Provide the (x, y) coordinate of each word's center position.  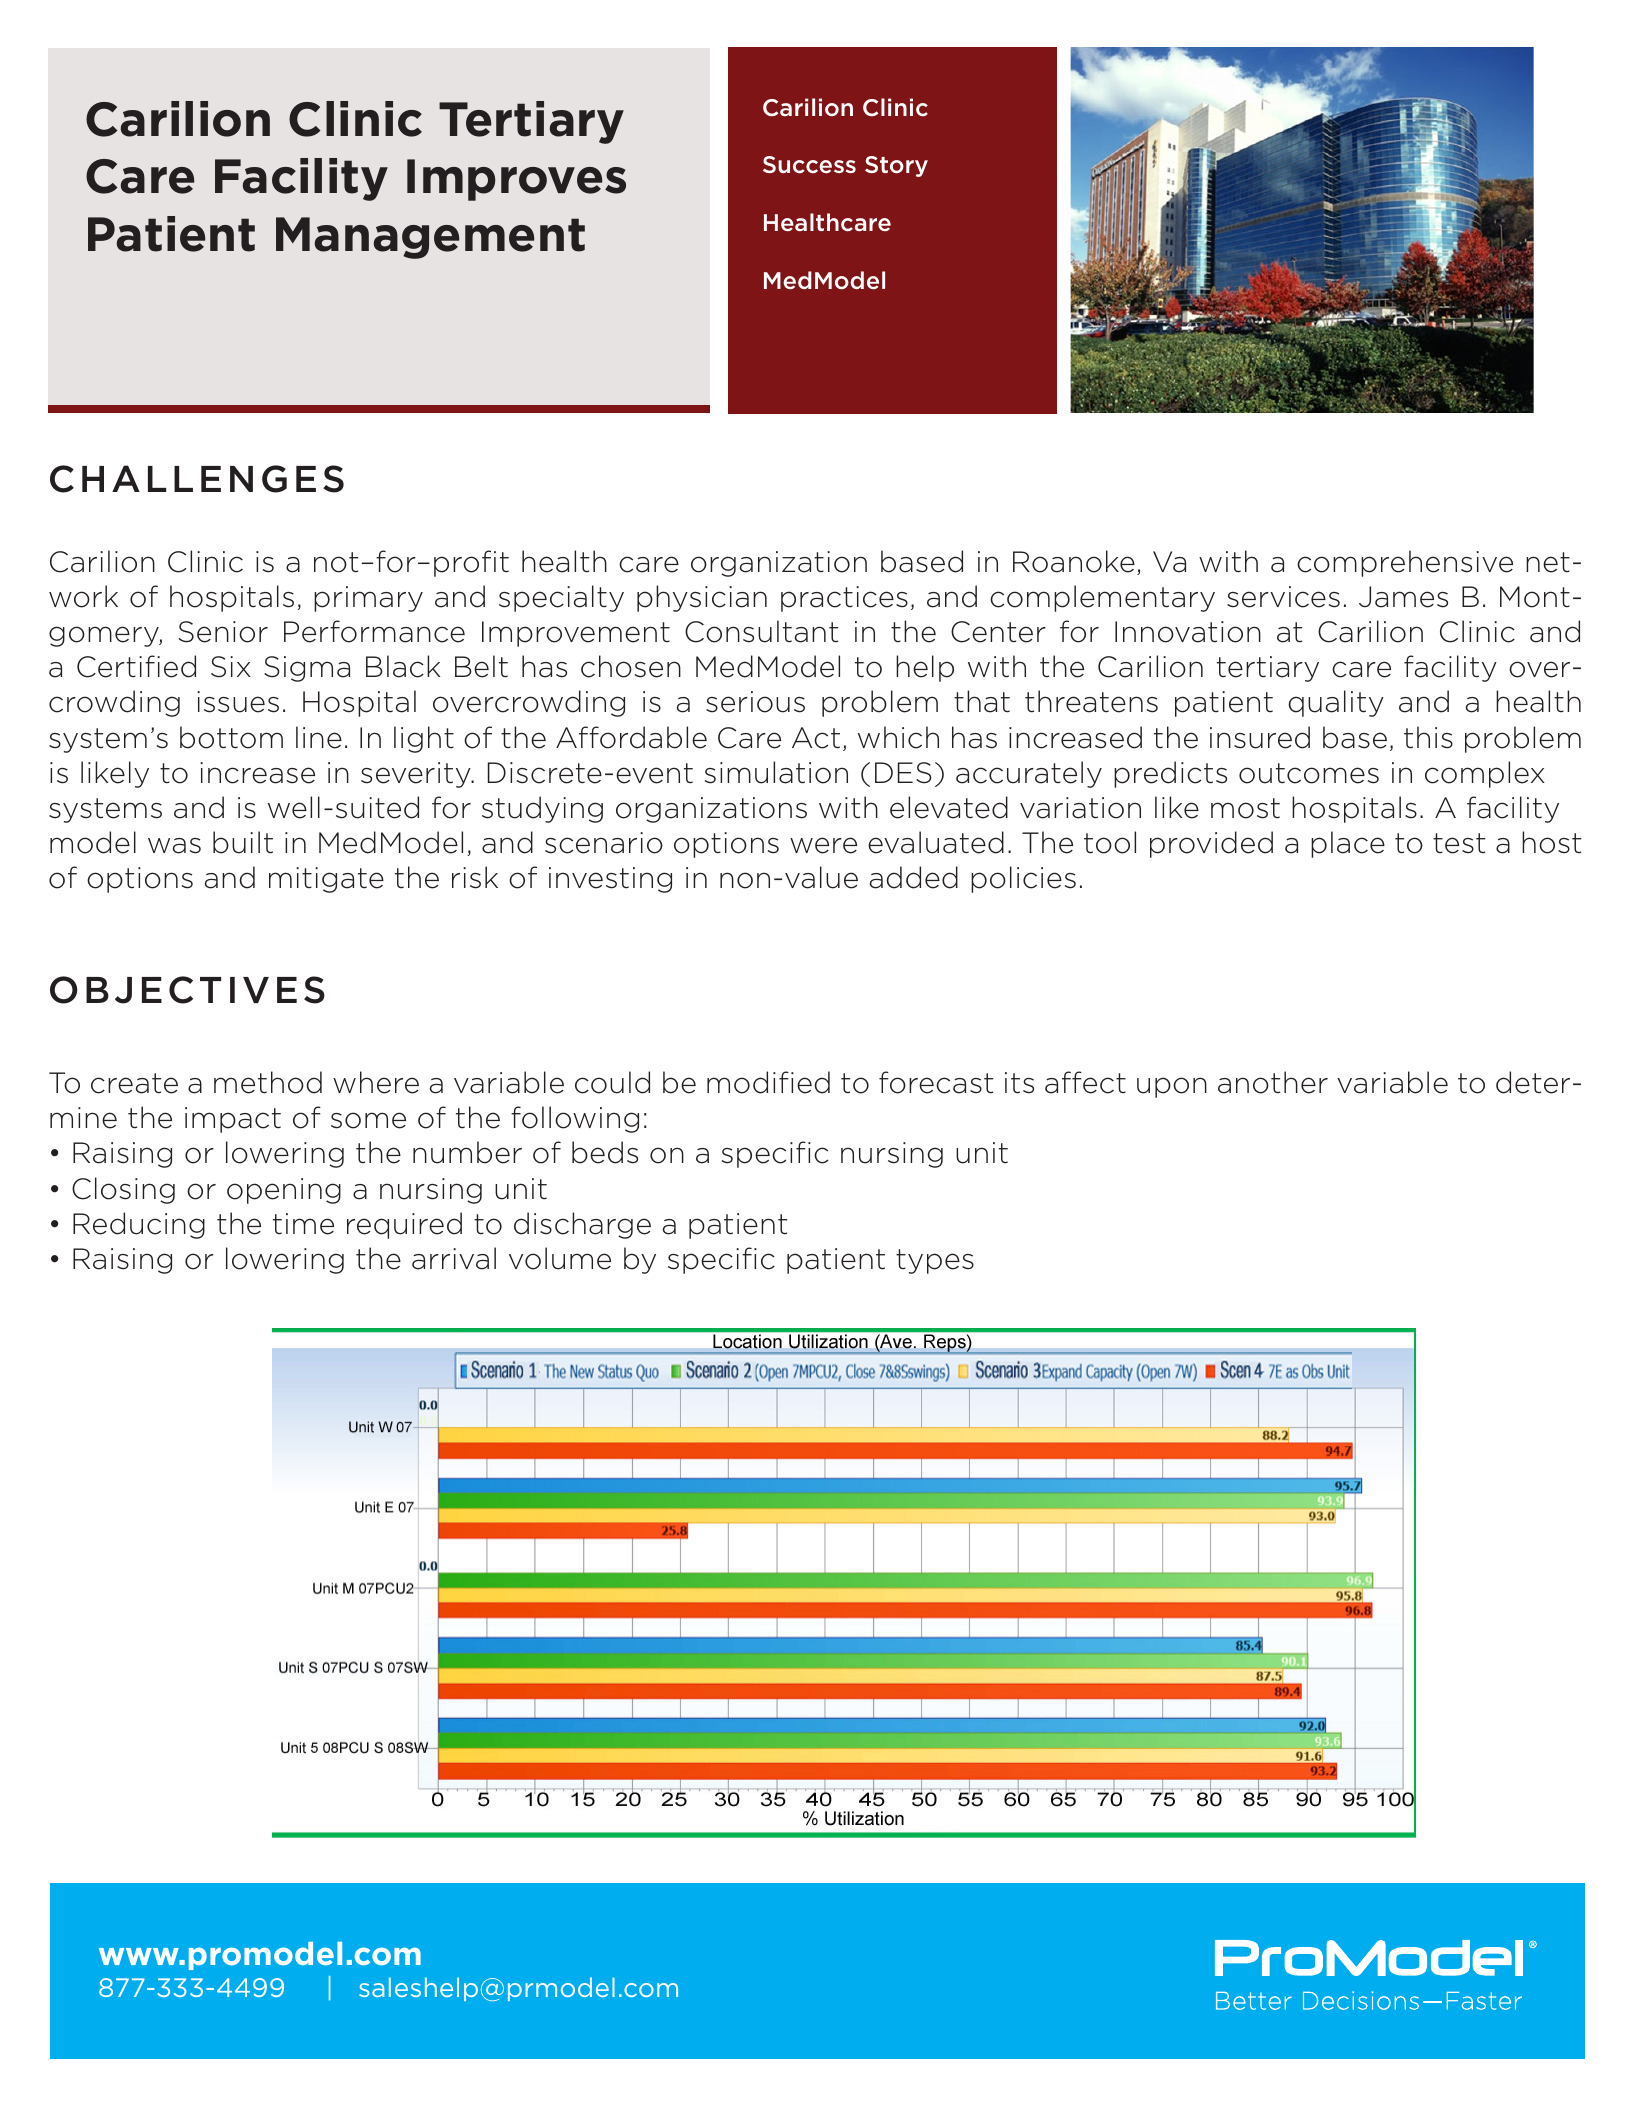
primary (368, 599)
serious (755, 702)
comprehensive (1405, 563)
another (1273, 1082)
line (319, 737)
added (914, 877)
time (303, 1224)
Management (430, 238)
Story (896, 166)
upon (1172, 1087)
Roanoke (1074, 561)
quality (1336, 703)
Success (809, 165)
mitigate (326, 880)
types (935, 1261)
